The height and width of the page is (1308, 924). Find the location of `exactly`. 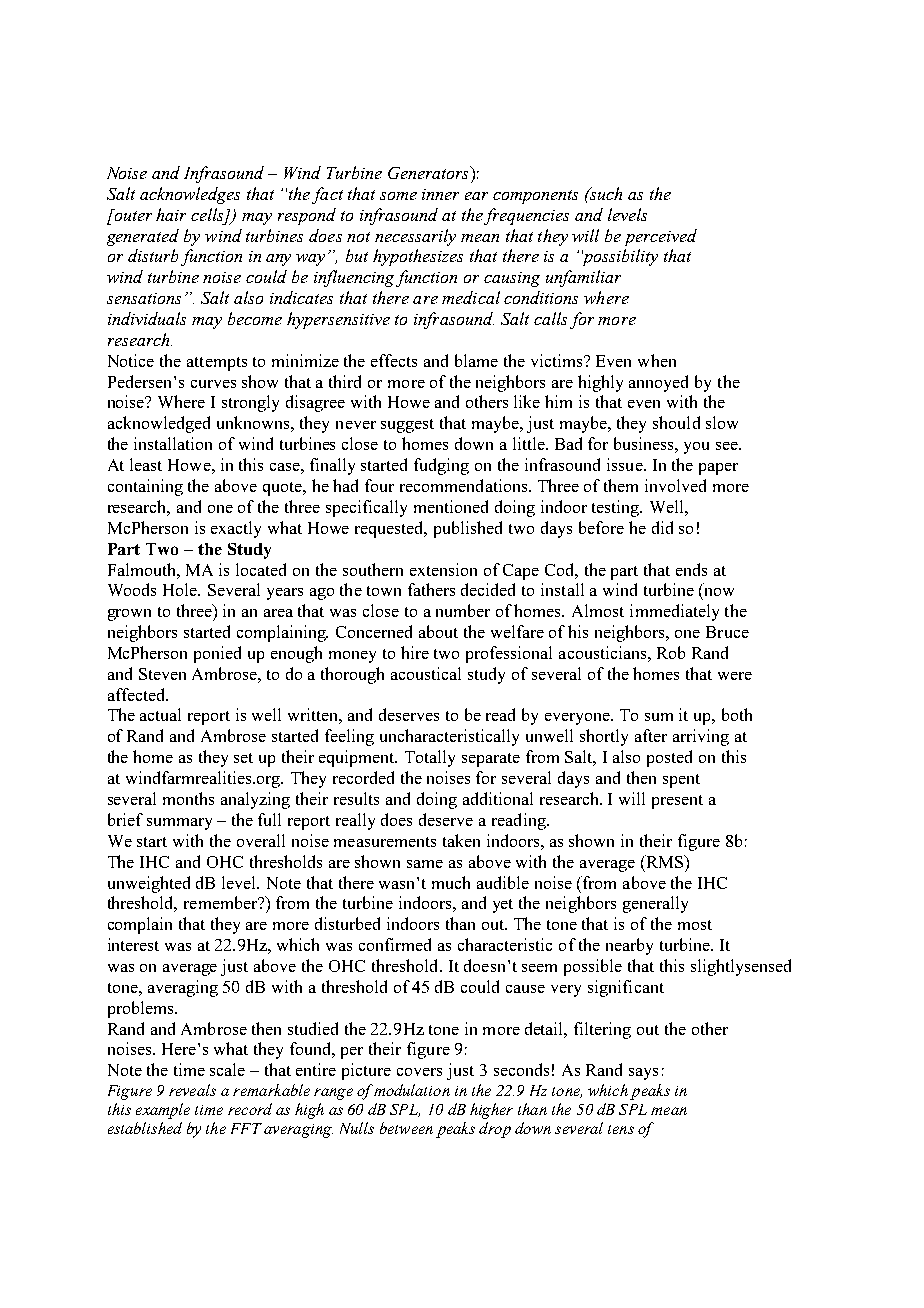

exactly is located at coordinates (236, 529).
